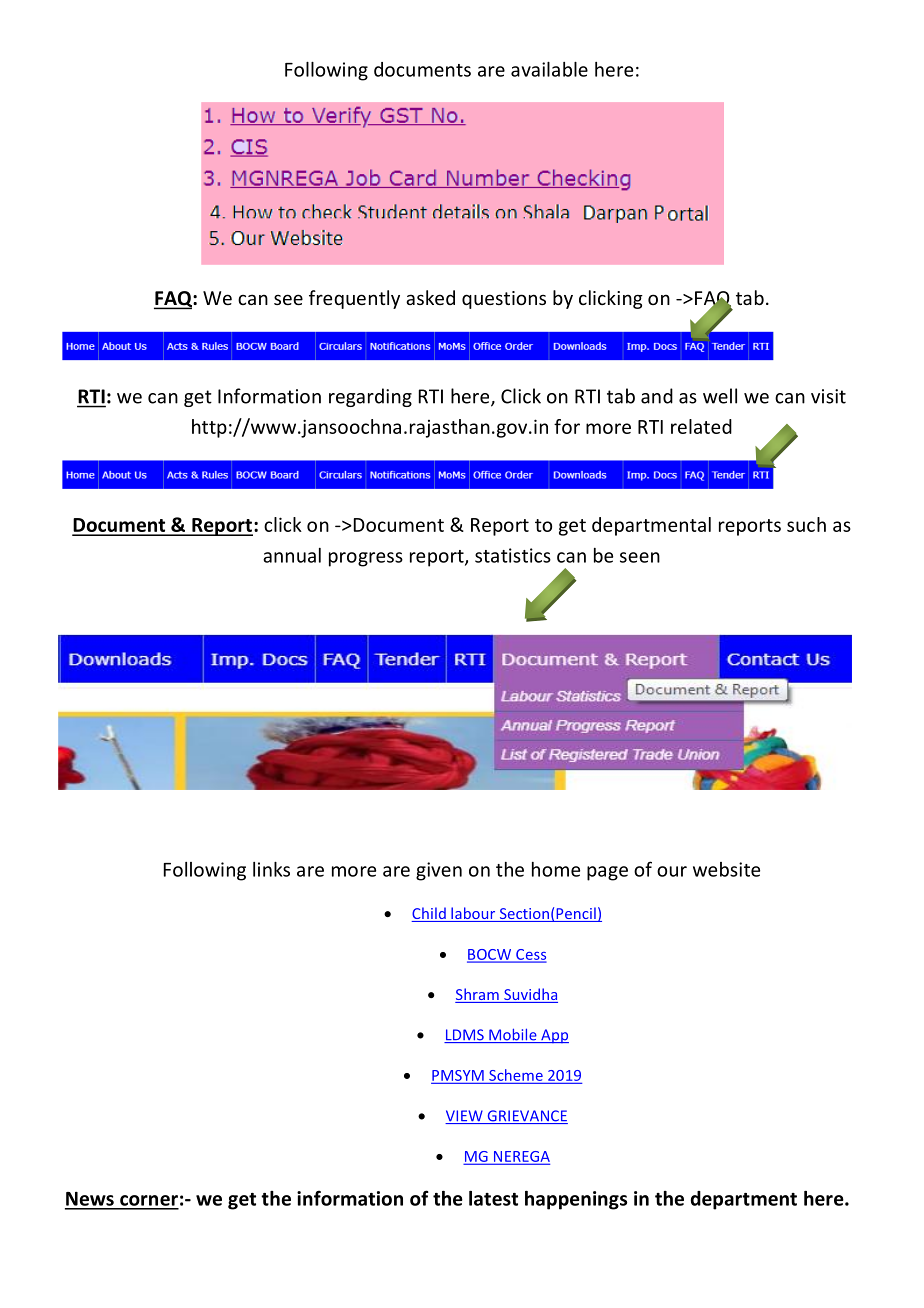 Image resolution: width=924 pixels, height=1308 pixels. Describe the element at coordinates (576, 1200) in the image. I see `happenings` at that location.
